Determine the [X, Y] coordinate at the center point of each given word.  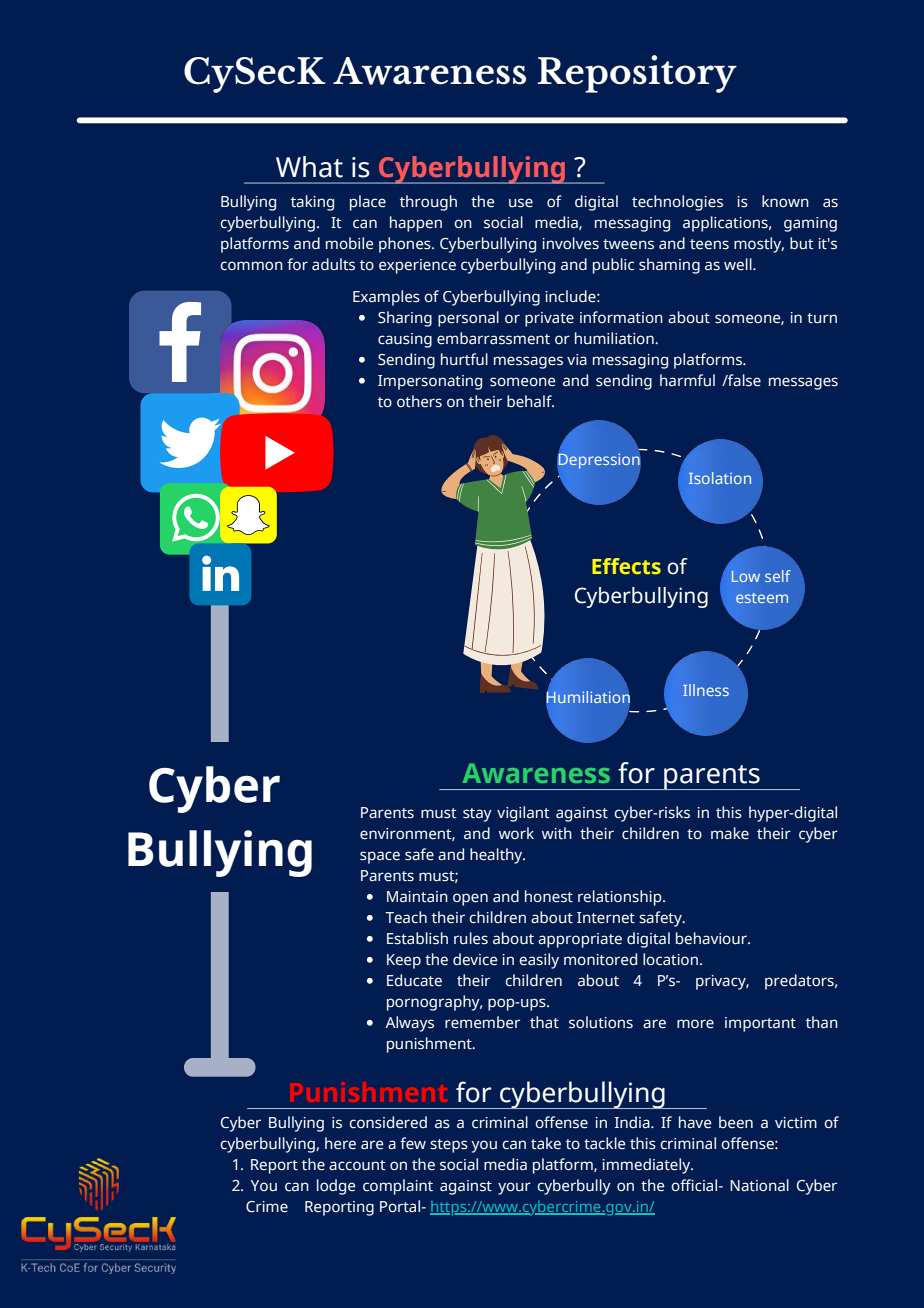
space [380, 857]
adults [333, 264]
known [785, 201]
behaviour [712, 938]
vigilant [523, 814]
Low [746, 576]
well [739, 264]
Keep [404, 961]
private [549, 319]
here [340, 1143]
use [521, 203]
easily [539, 961]
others [419, 401]
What [309, 167]
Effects [626, 566]
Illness [706, 690]
